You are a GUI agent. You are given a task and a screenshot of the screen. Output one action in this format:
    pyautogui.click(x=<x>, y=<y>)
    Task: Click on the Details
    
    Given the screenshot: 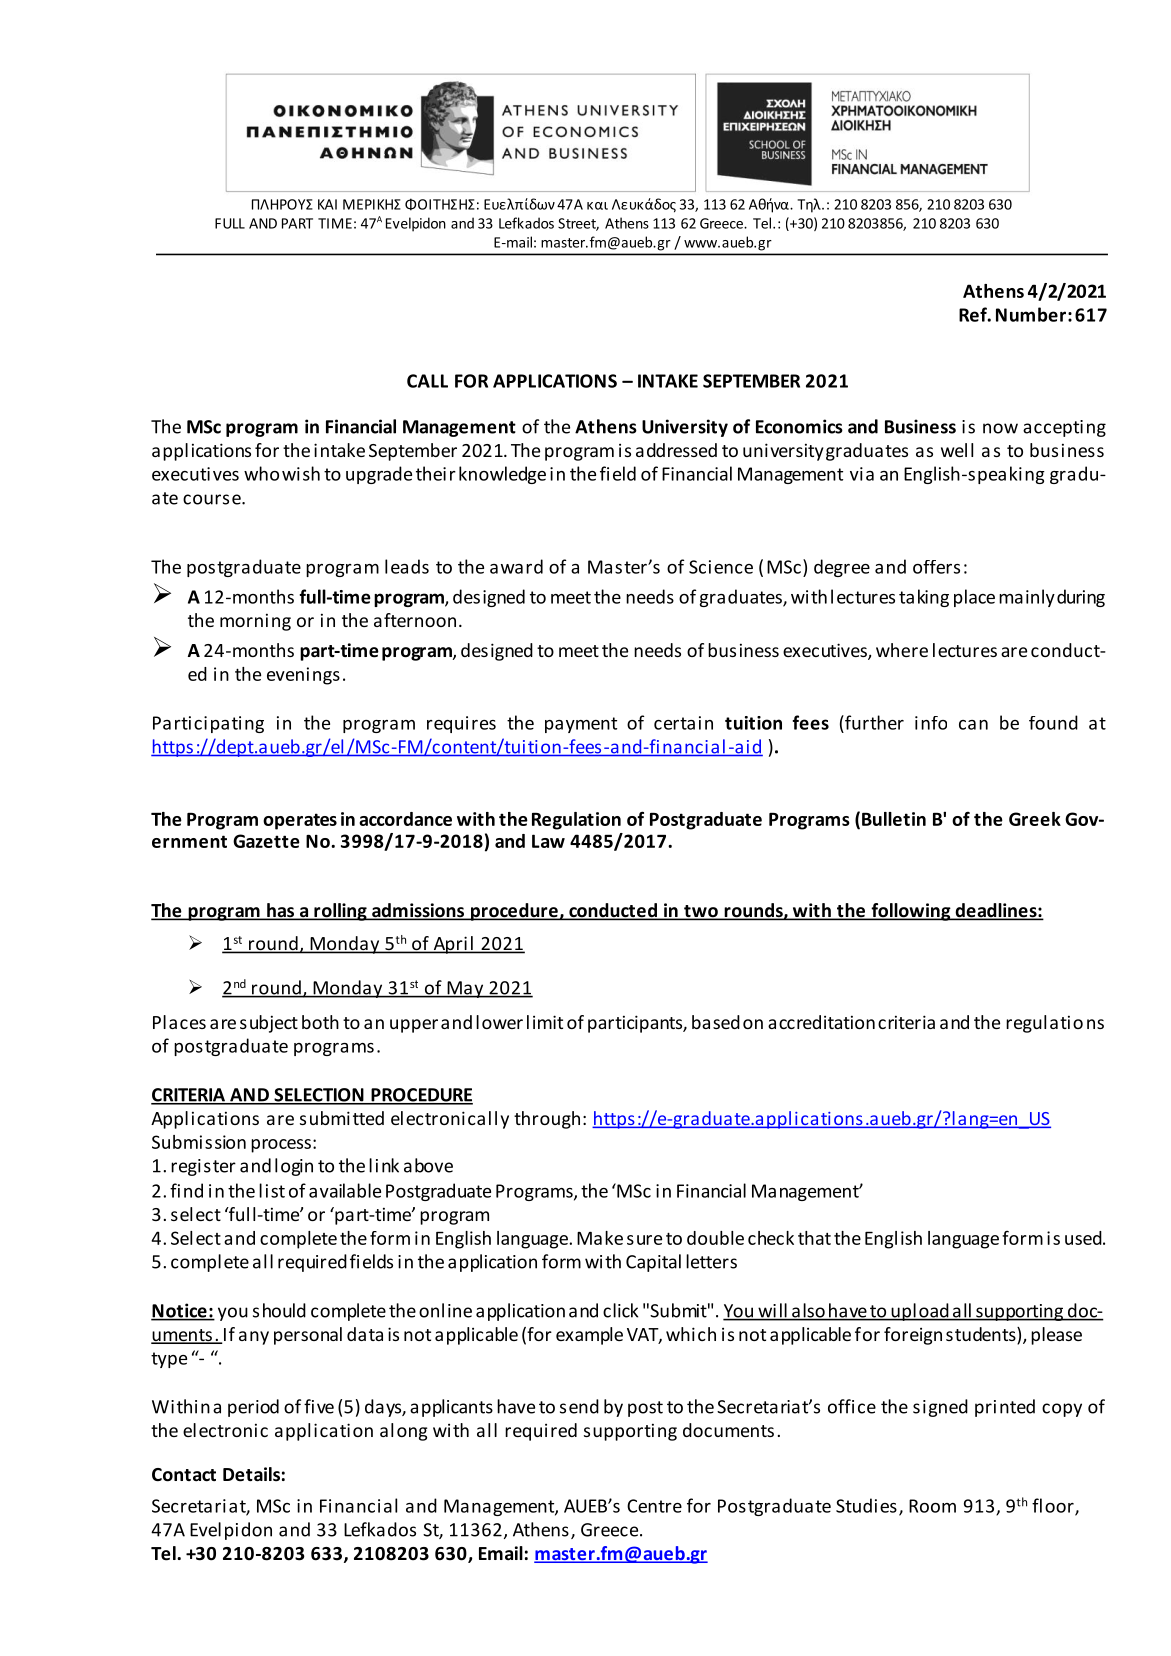 What is the action you would take?
    pyautogui.click(x=251, y=1474)
